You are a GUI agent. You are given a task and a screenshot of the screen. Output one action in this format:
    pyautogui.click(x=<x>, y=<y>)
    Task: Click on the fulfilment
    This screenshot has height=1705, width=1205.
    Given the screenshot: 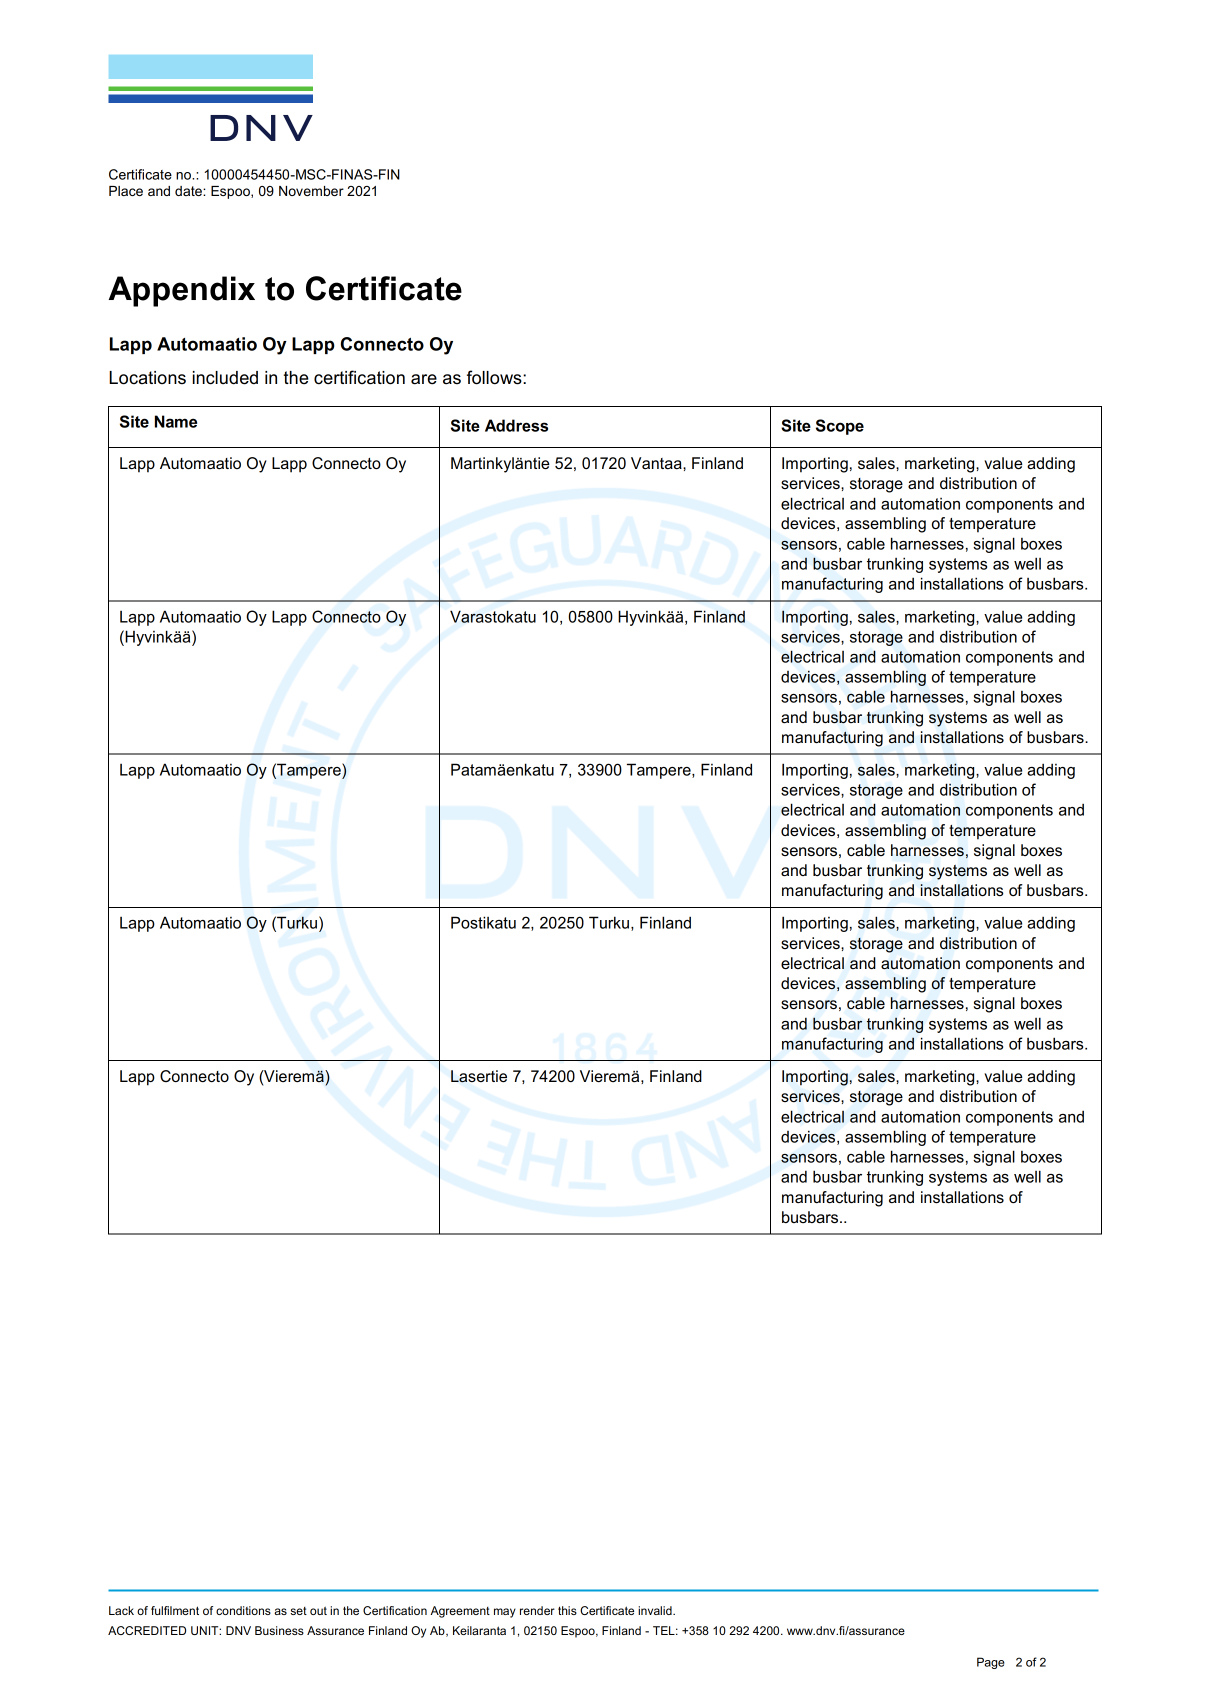 What is the action you would take?
    pyautogui.click(x=175, y=1610)
